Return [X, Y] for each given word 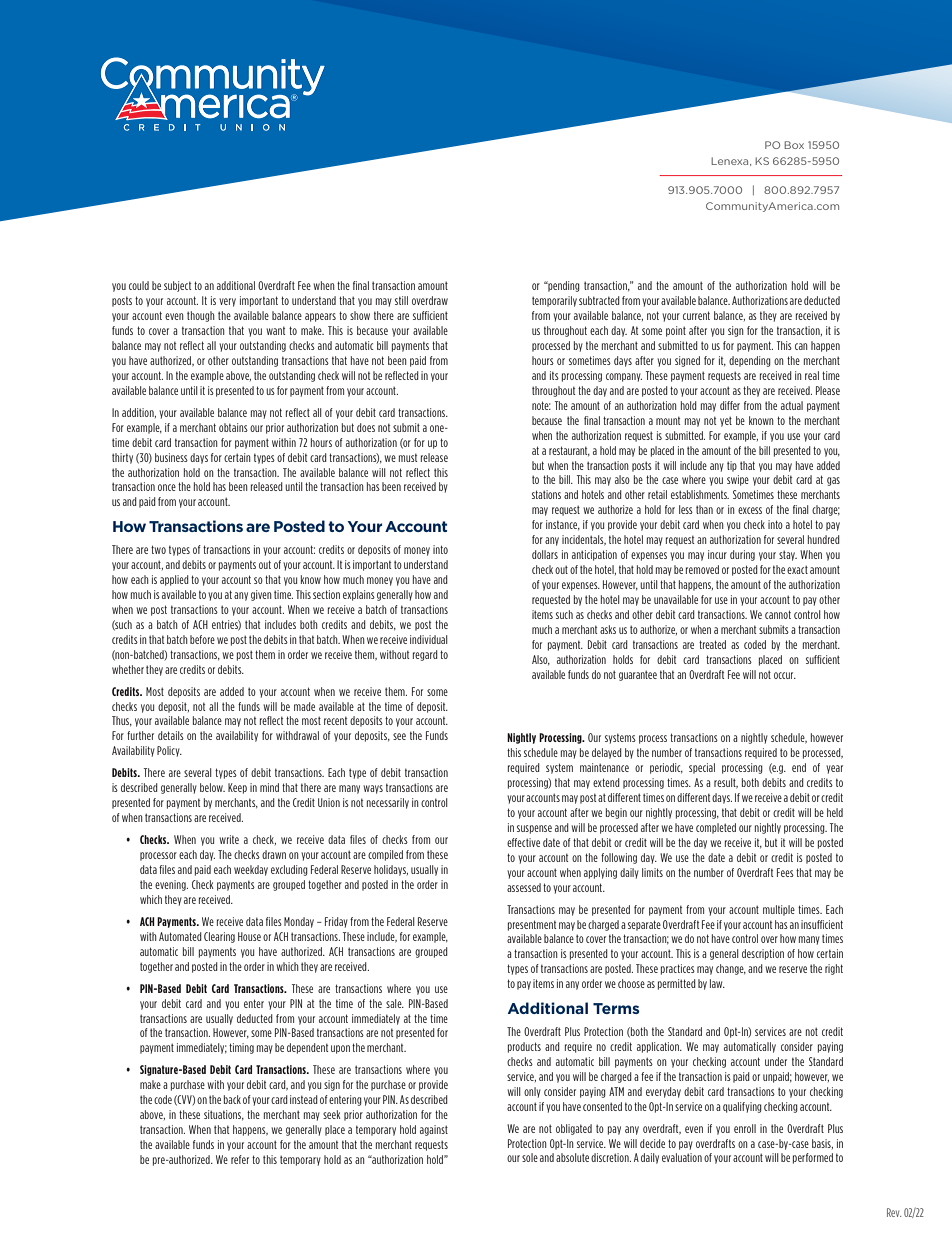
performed [813, 1158]
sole [530, 1157]
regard [425, 655]
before [202, 639]
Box [794, 145]
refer [240, 1159]
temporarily [554, 301]
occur [785, 675]
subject [177, 286]
